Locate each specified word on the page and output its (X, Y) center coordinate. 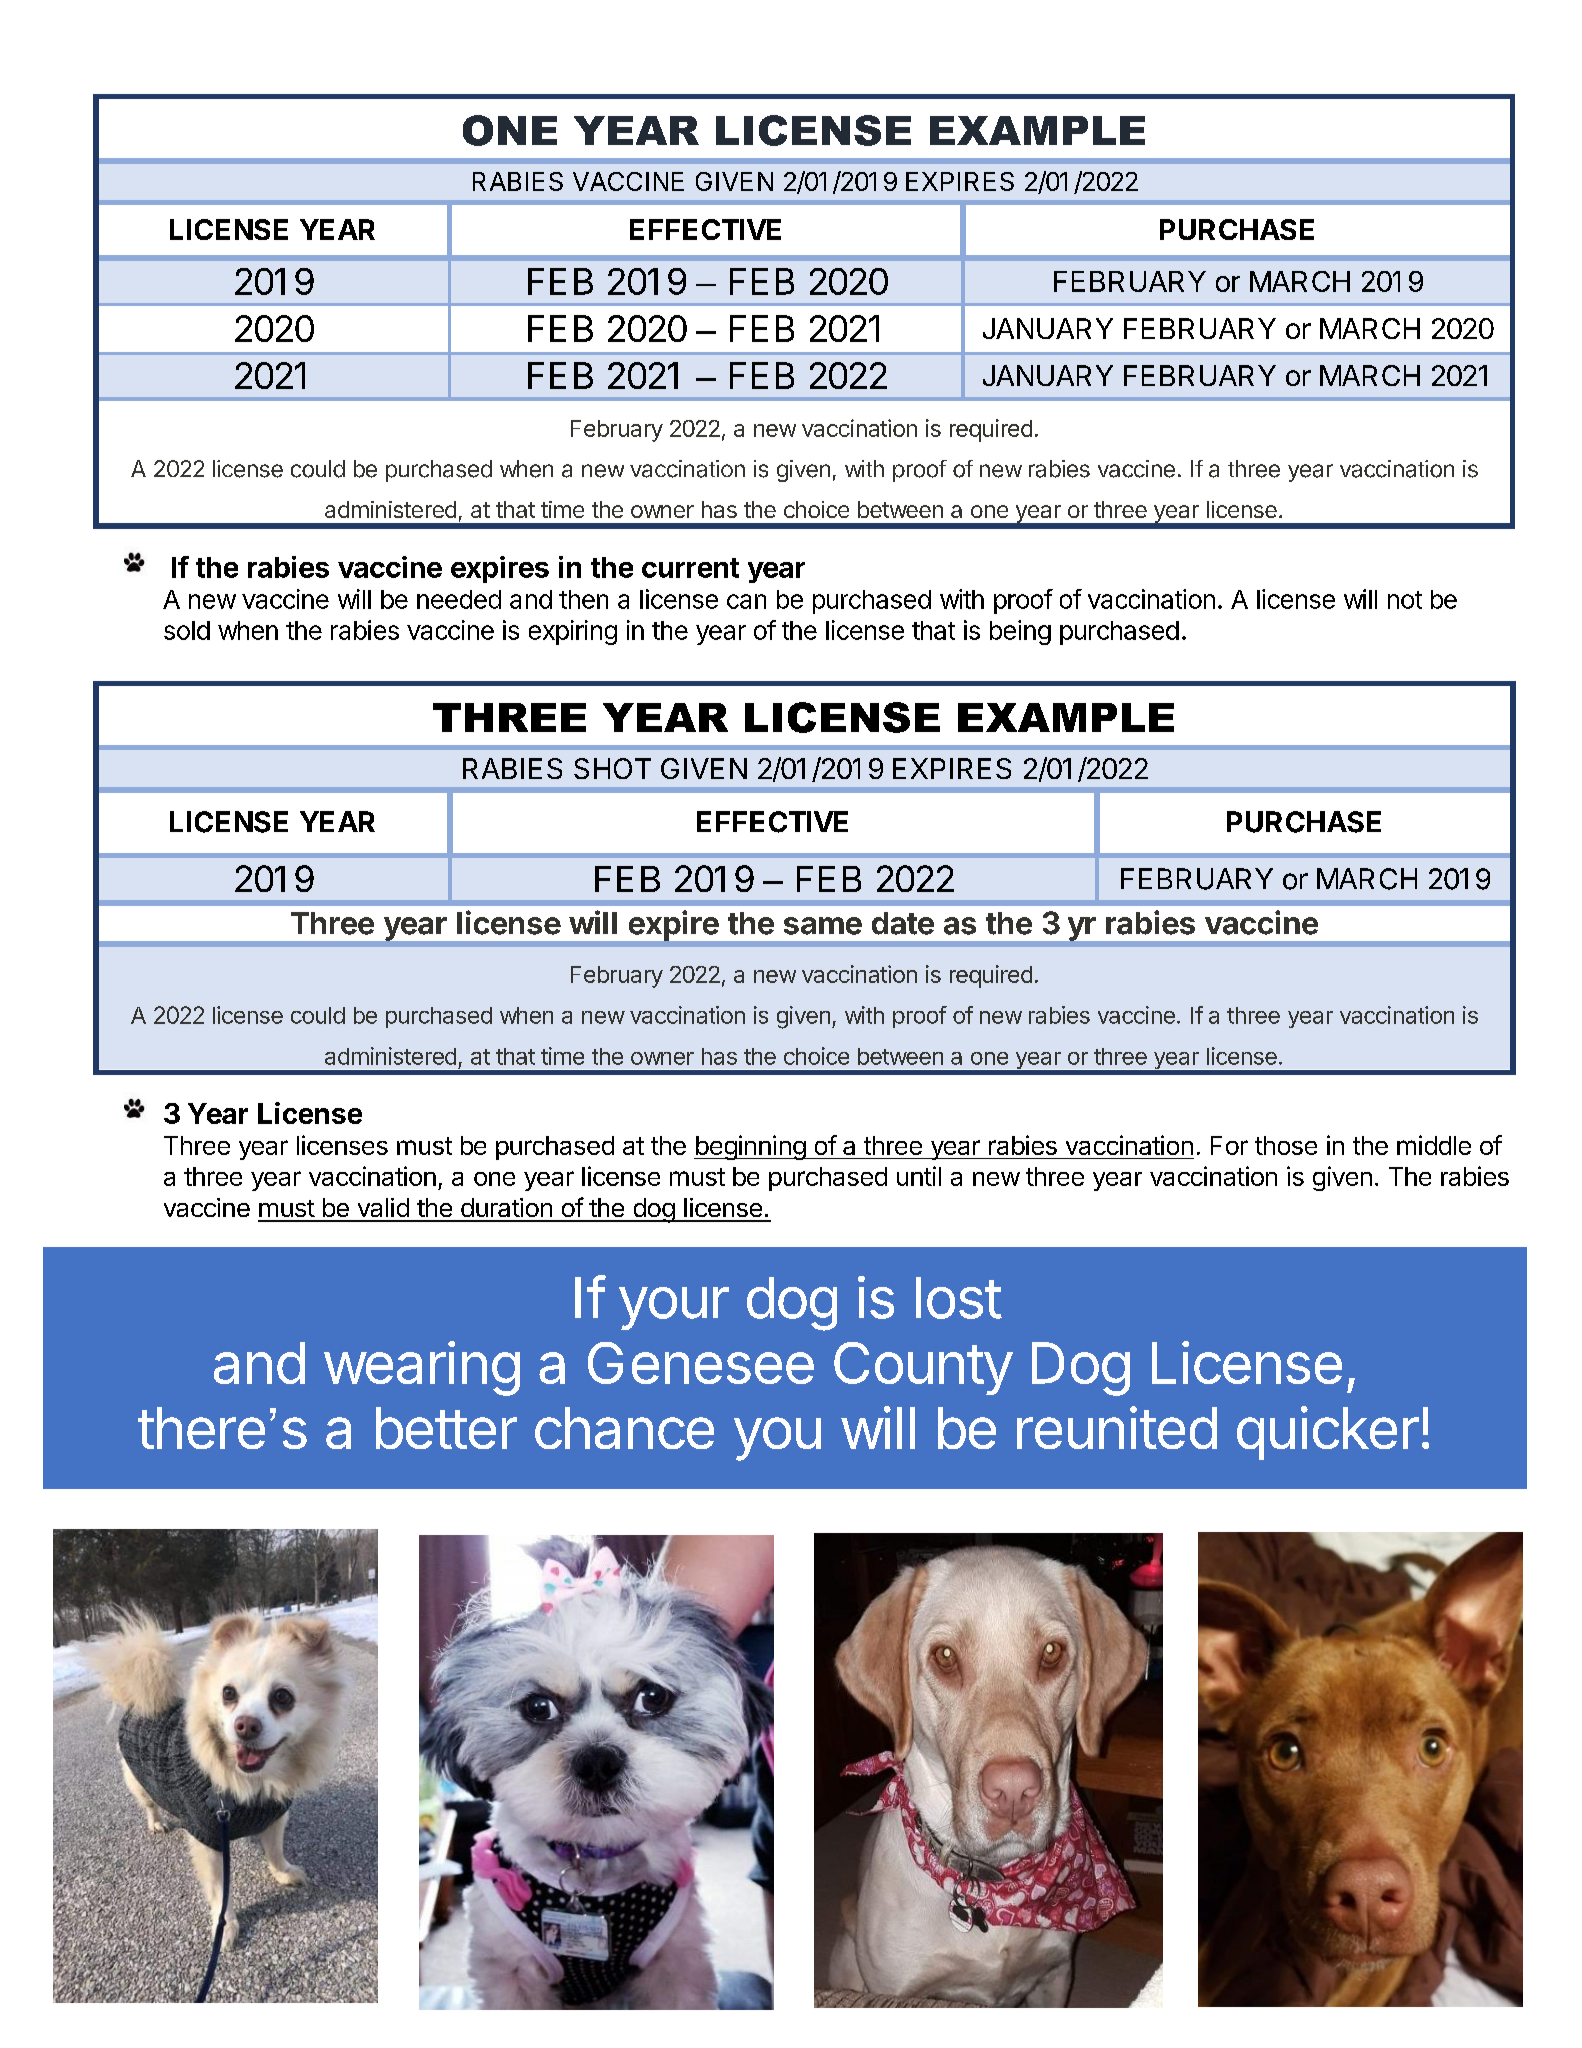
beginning (750, 1147)
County (923, 1368)
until (919, 1176)
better (446, 1428)
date (903, 923)
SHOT (612, 768)
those (1286, 1145)
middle (1434, 1145)
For (1229, 1145)
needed (459, 599)
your (674, 1308)
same (823, 926)
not (1405, 600)
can (746, 601)
